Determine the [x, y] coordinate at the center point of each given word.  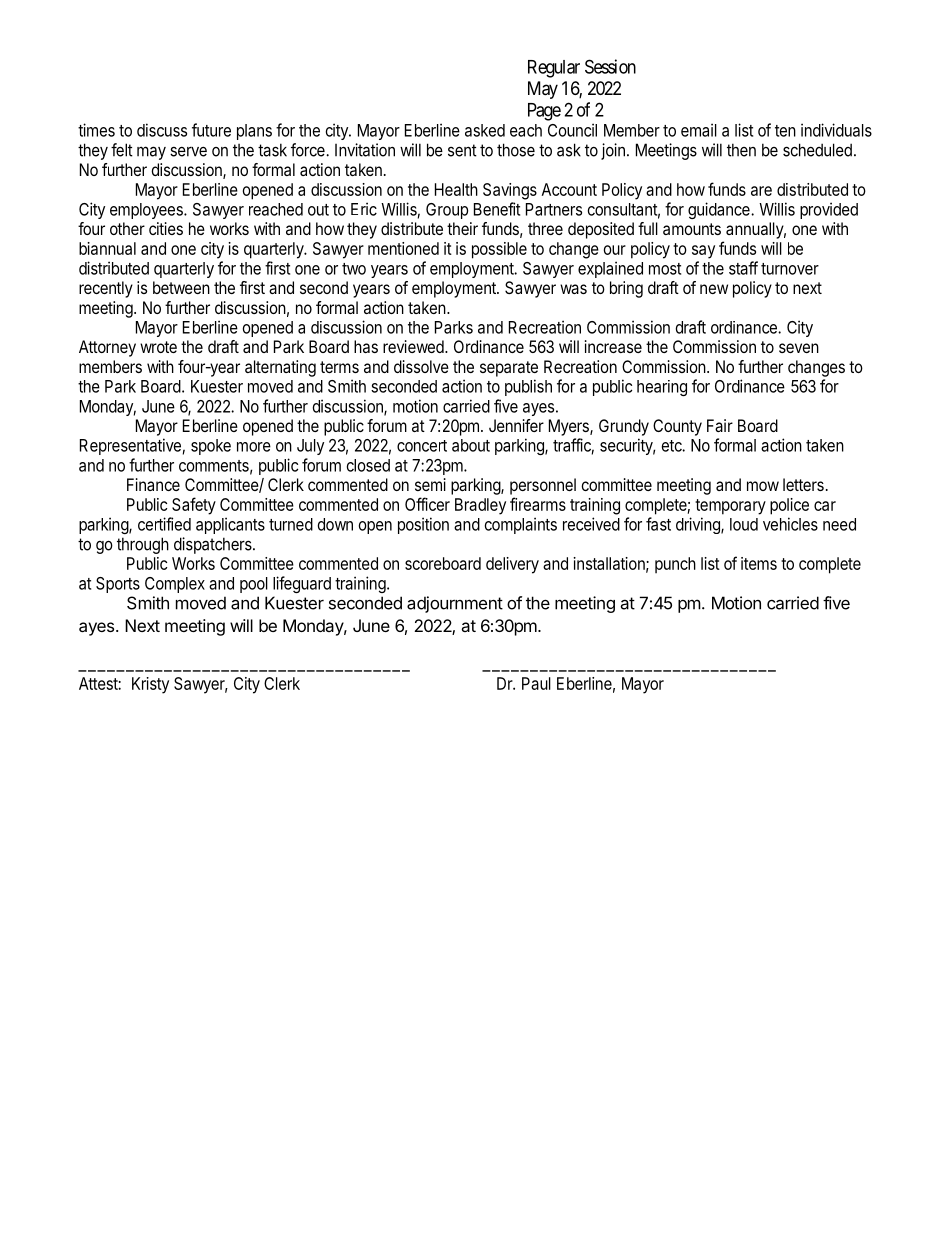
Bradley [480, 506]
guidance [720, 210]
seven [799, 348]
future [211, 130]
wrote [158, 347]
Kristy [150, 685]
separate [509, 369]
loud [744, 524]
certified [164, 524]
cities [166, 228]
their [462, 228]
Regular [554, 69]
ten [785, 131]
